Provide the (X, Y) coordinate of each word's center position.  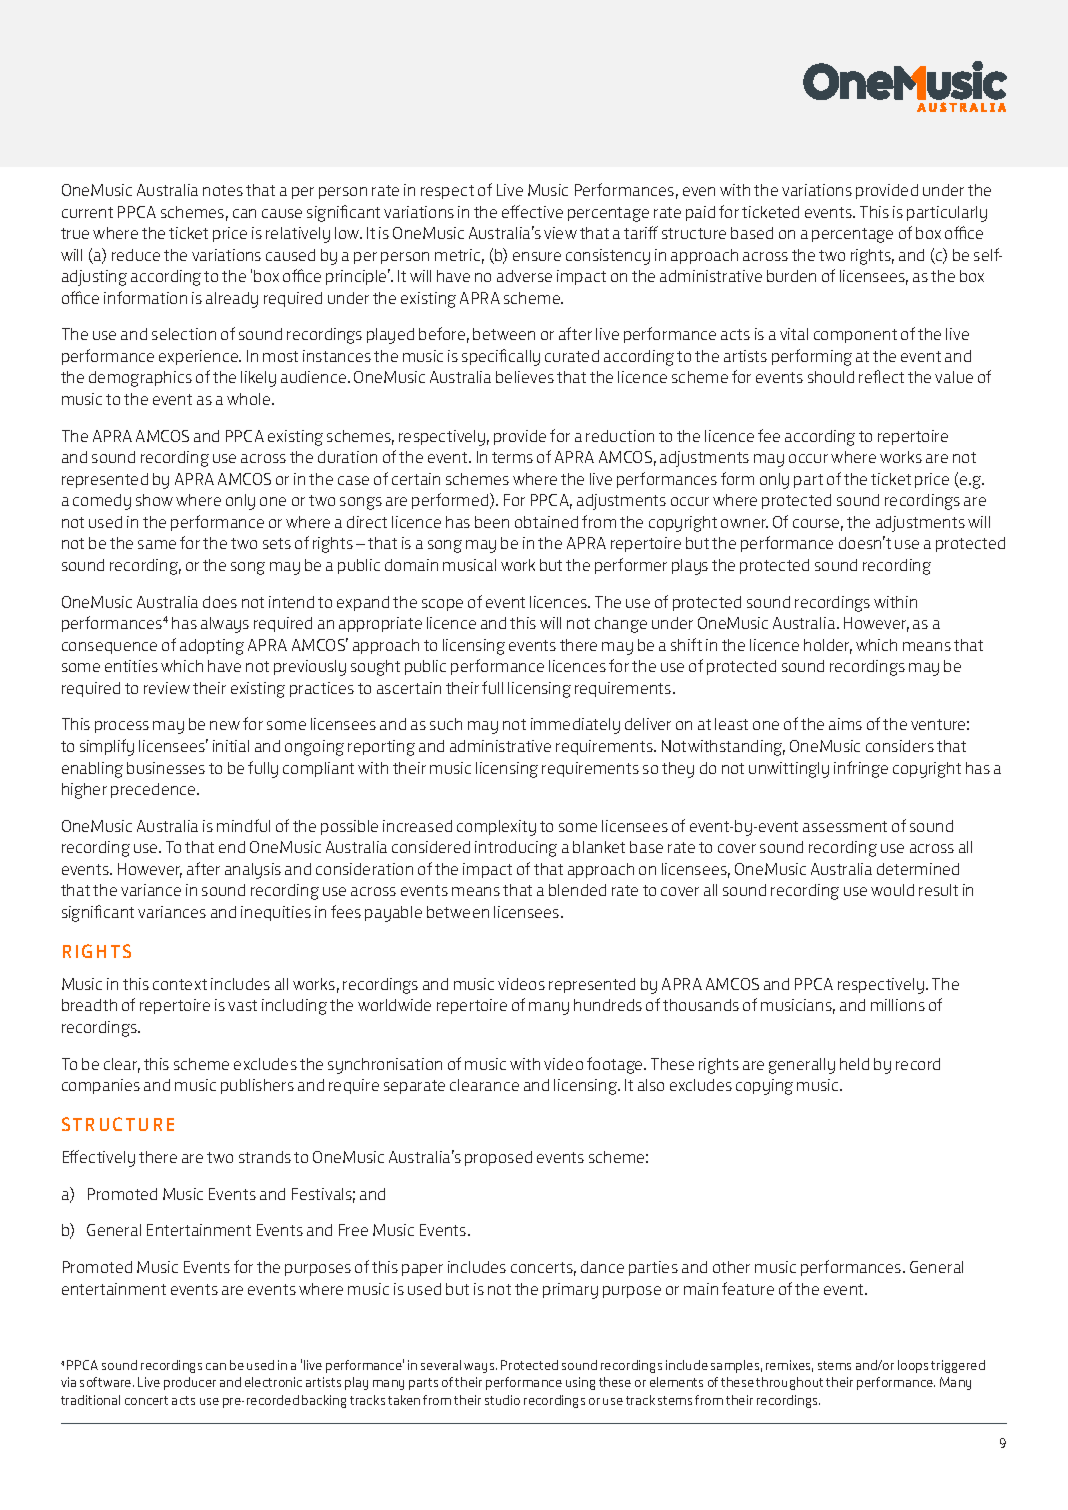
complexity (496, 828)
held (854, 1064)
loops (913, 1366)
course (818, 525)
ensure (537, 256)
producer (190, 1383)
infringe (861, 769)
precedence (154, 790)
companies (101, 1086)
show (154, 500)
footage (616, 1065)
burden (791, 276)
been (492, 522)
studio (502, 1400)
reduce (136, 255)
